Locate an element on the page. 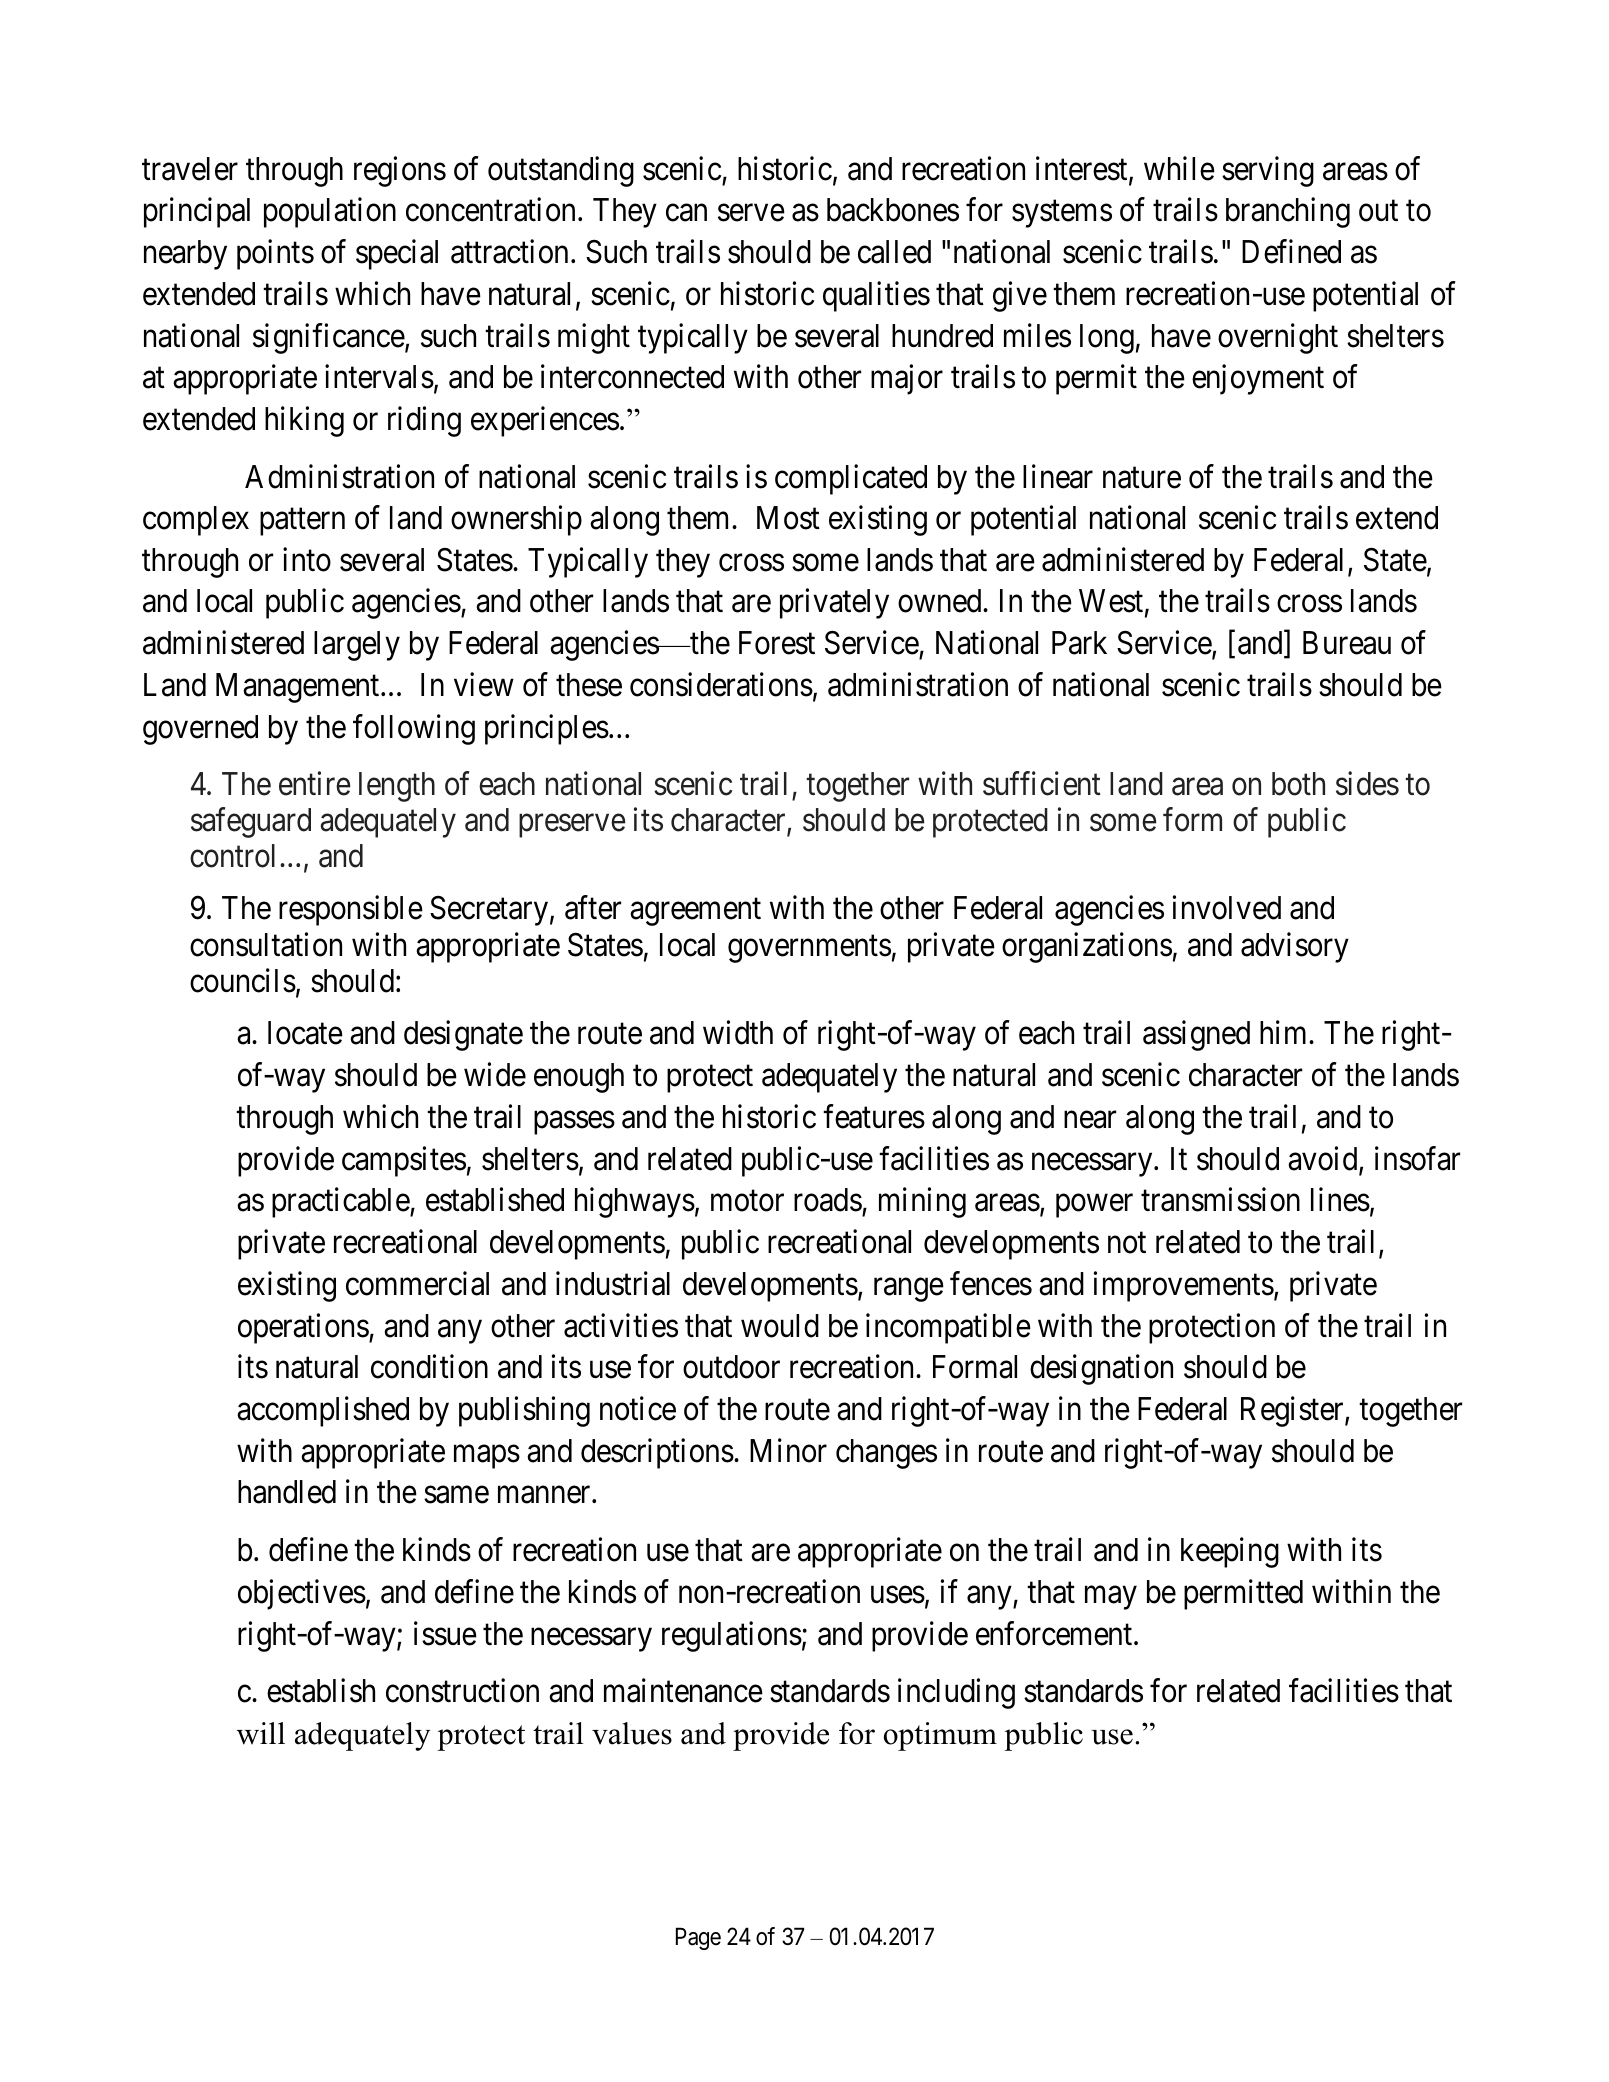 The image size is (1609, 2082). called is located at coordinates (894, 252).
